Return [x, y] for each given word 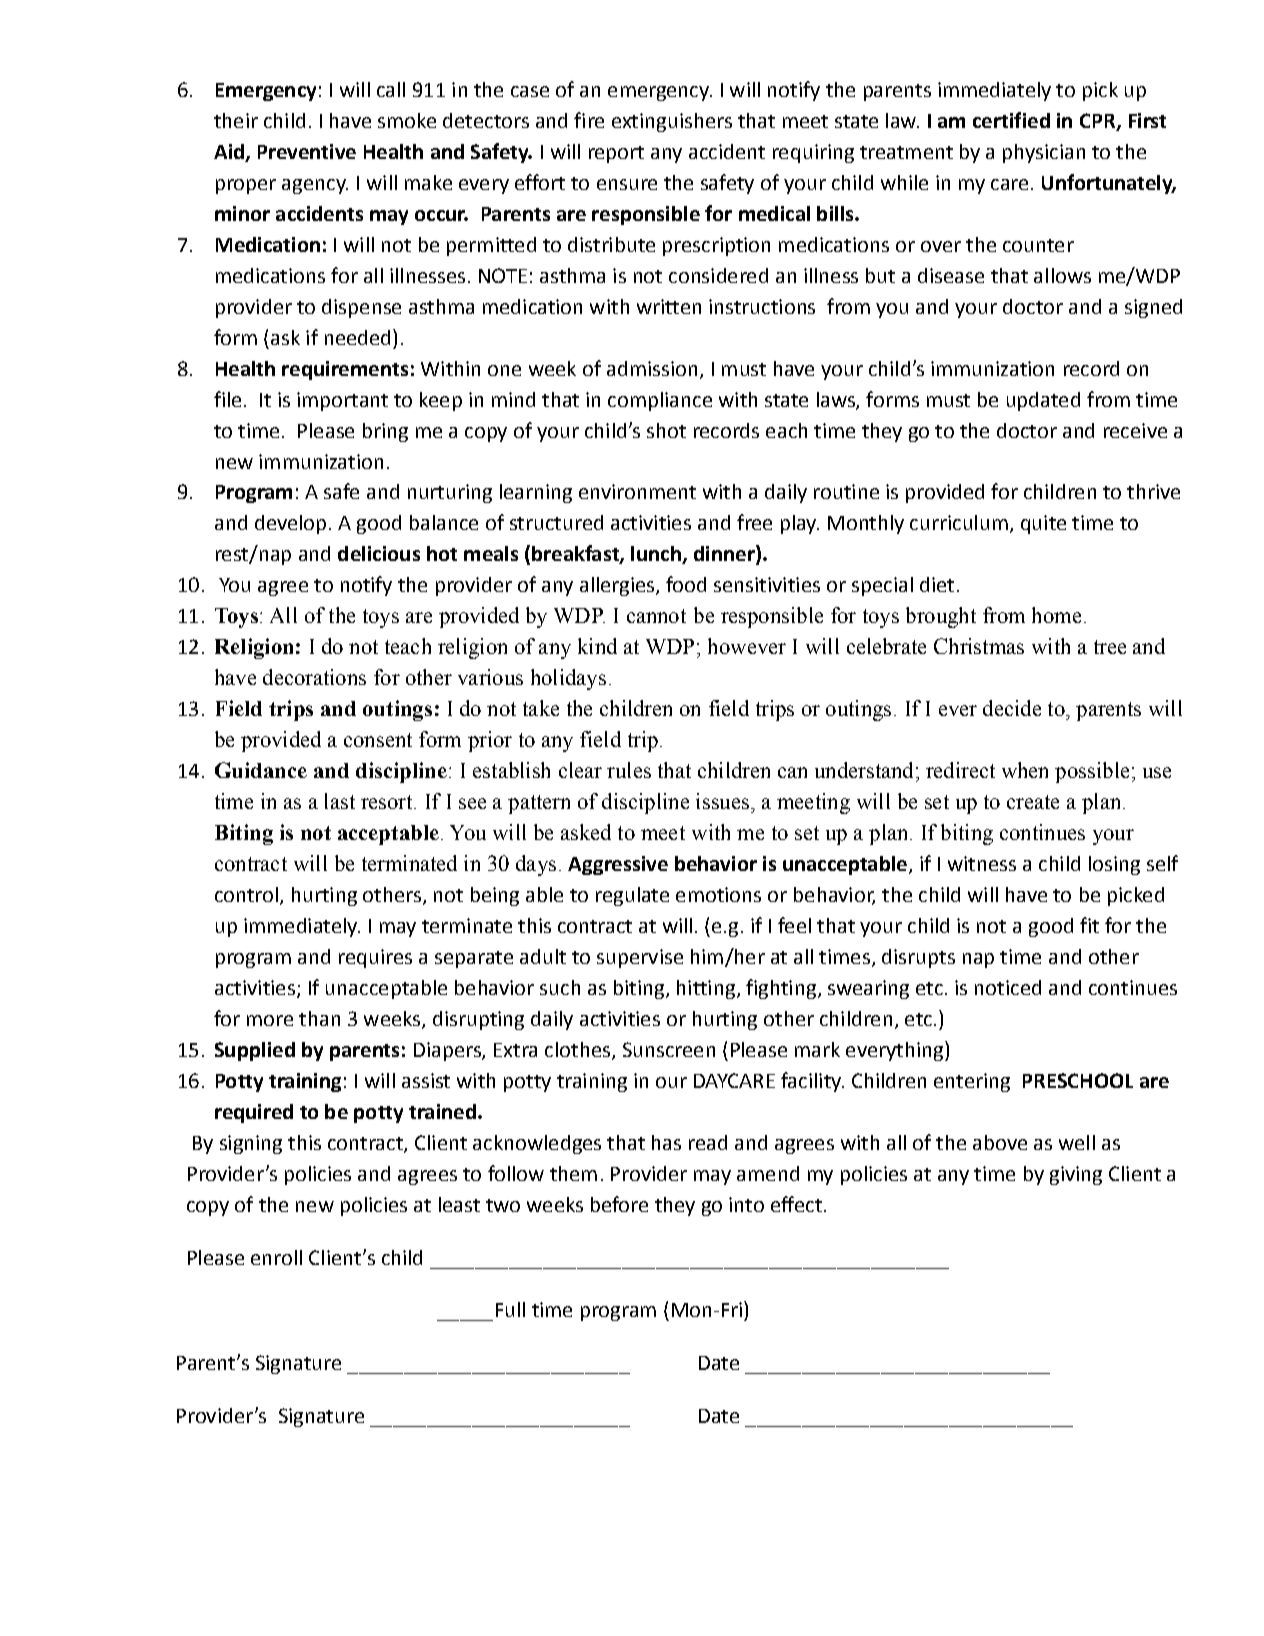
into [746, 1204]
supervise [640, 958]
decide [1012, 708]
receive [1135, 430]
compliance [660, 401]
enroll [276, 1257]
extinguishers [672, 122]
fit [1089, 925]
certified [1011, 120]
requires [375, 958]
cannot [656, 616]
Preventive [307, 151]
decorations [314, 677]
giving [1076, 1175]
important [342, 401]
